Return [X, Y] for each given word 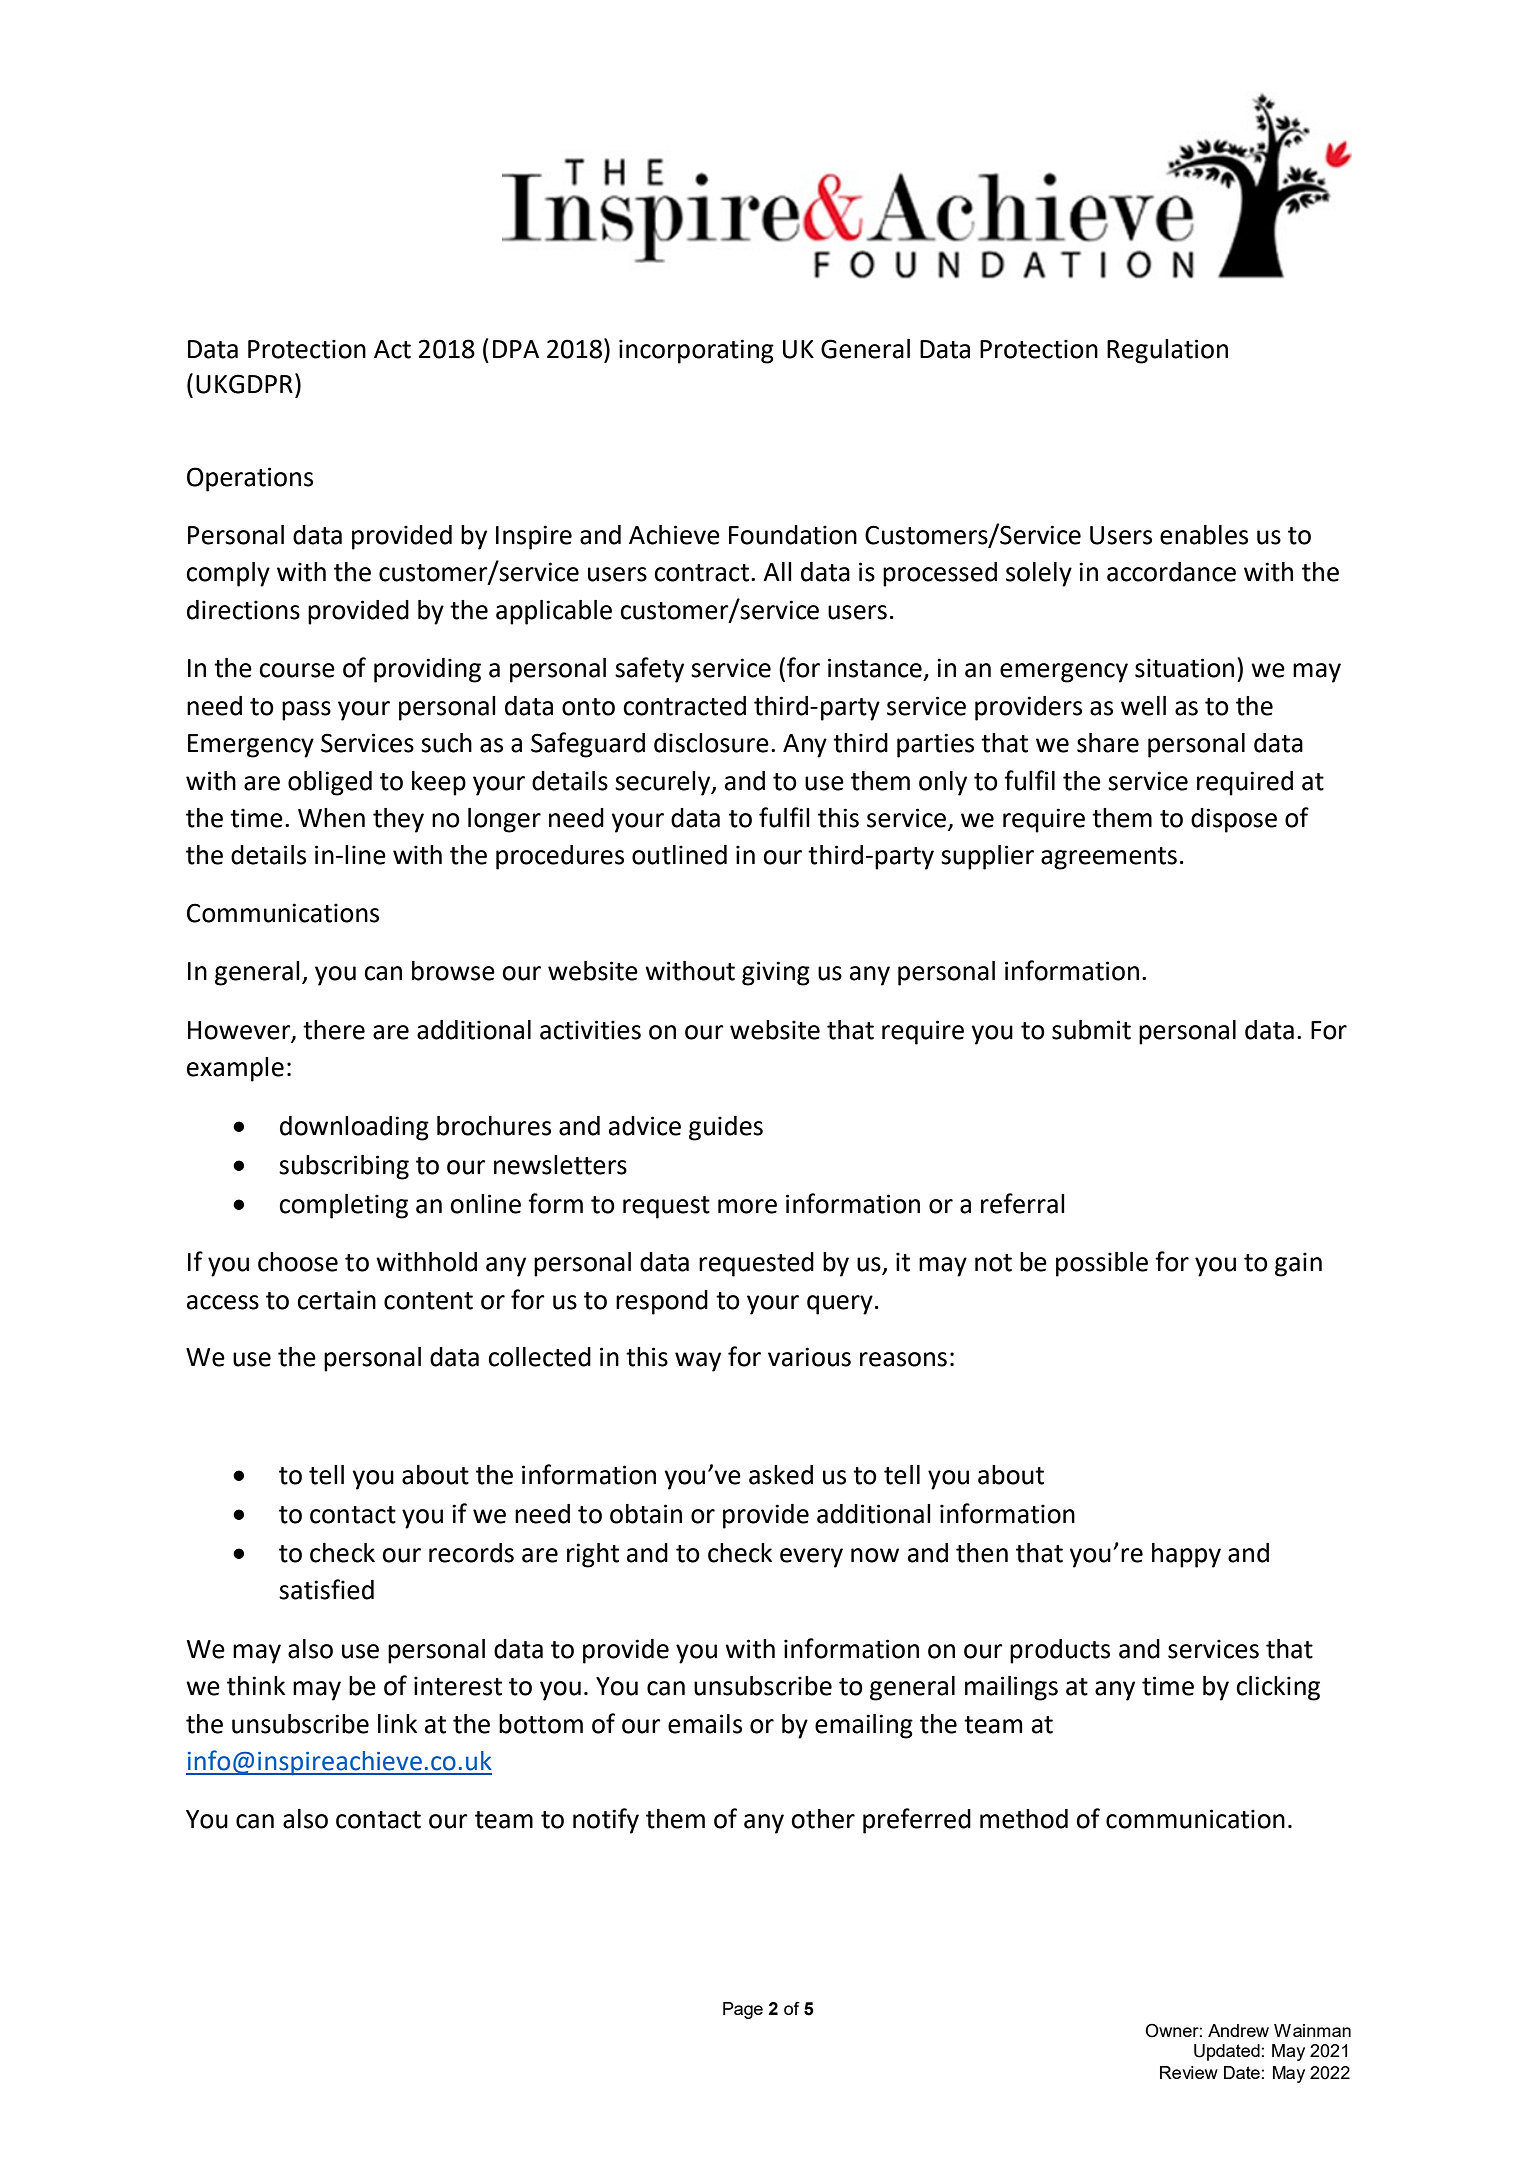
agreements [1109, 858]
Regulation [1167, 351]
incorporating [696, 351]
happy [1186, 1555]
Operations [250, 479]
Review [1189, 2072]
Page [743, 2010]
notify [606, 1821]
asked [781, 1475]
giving [776, 973]
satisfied [326, 1589]
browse [453, 971]
